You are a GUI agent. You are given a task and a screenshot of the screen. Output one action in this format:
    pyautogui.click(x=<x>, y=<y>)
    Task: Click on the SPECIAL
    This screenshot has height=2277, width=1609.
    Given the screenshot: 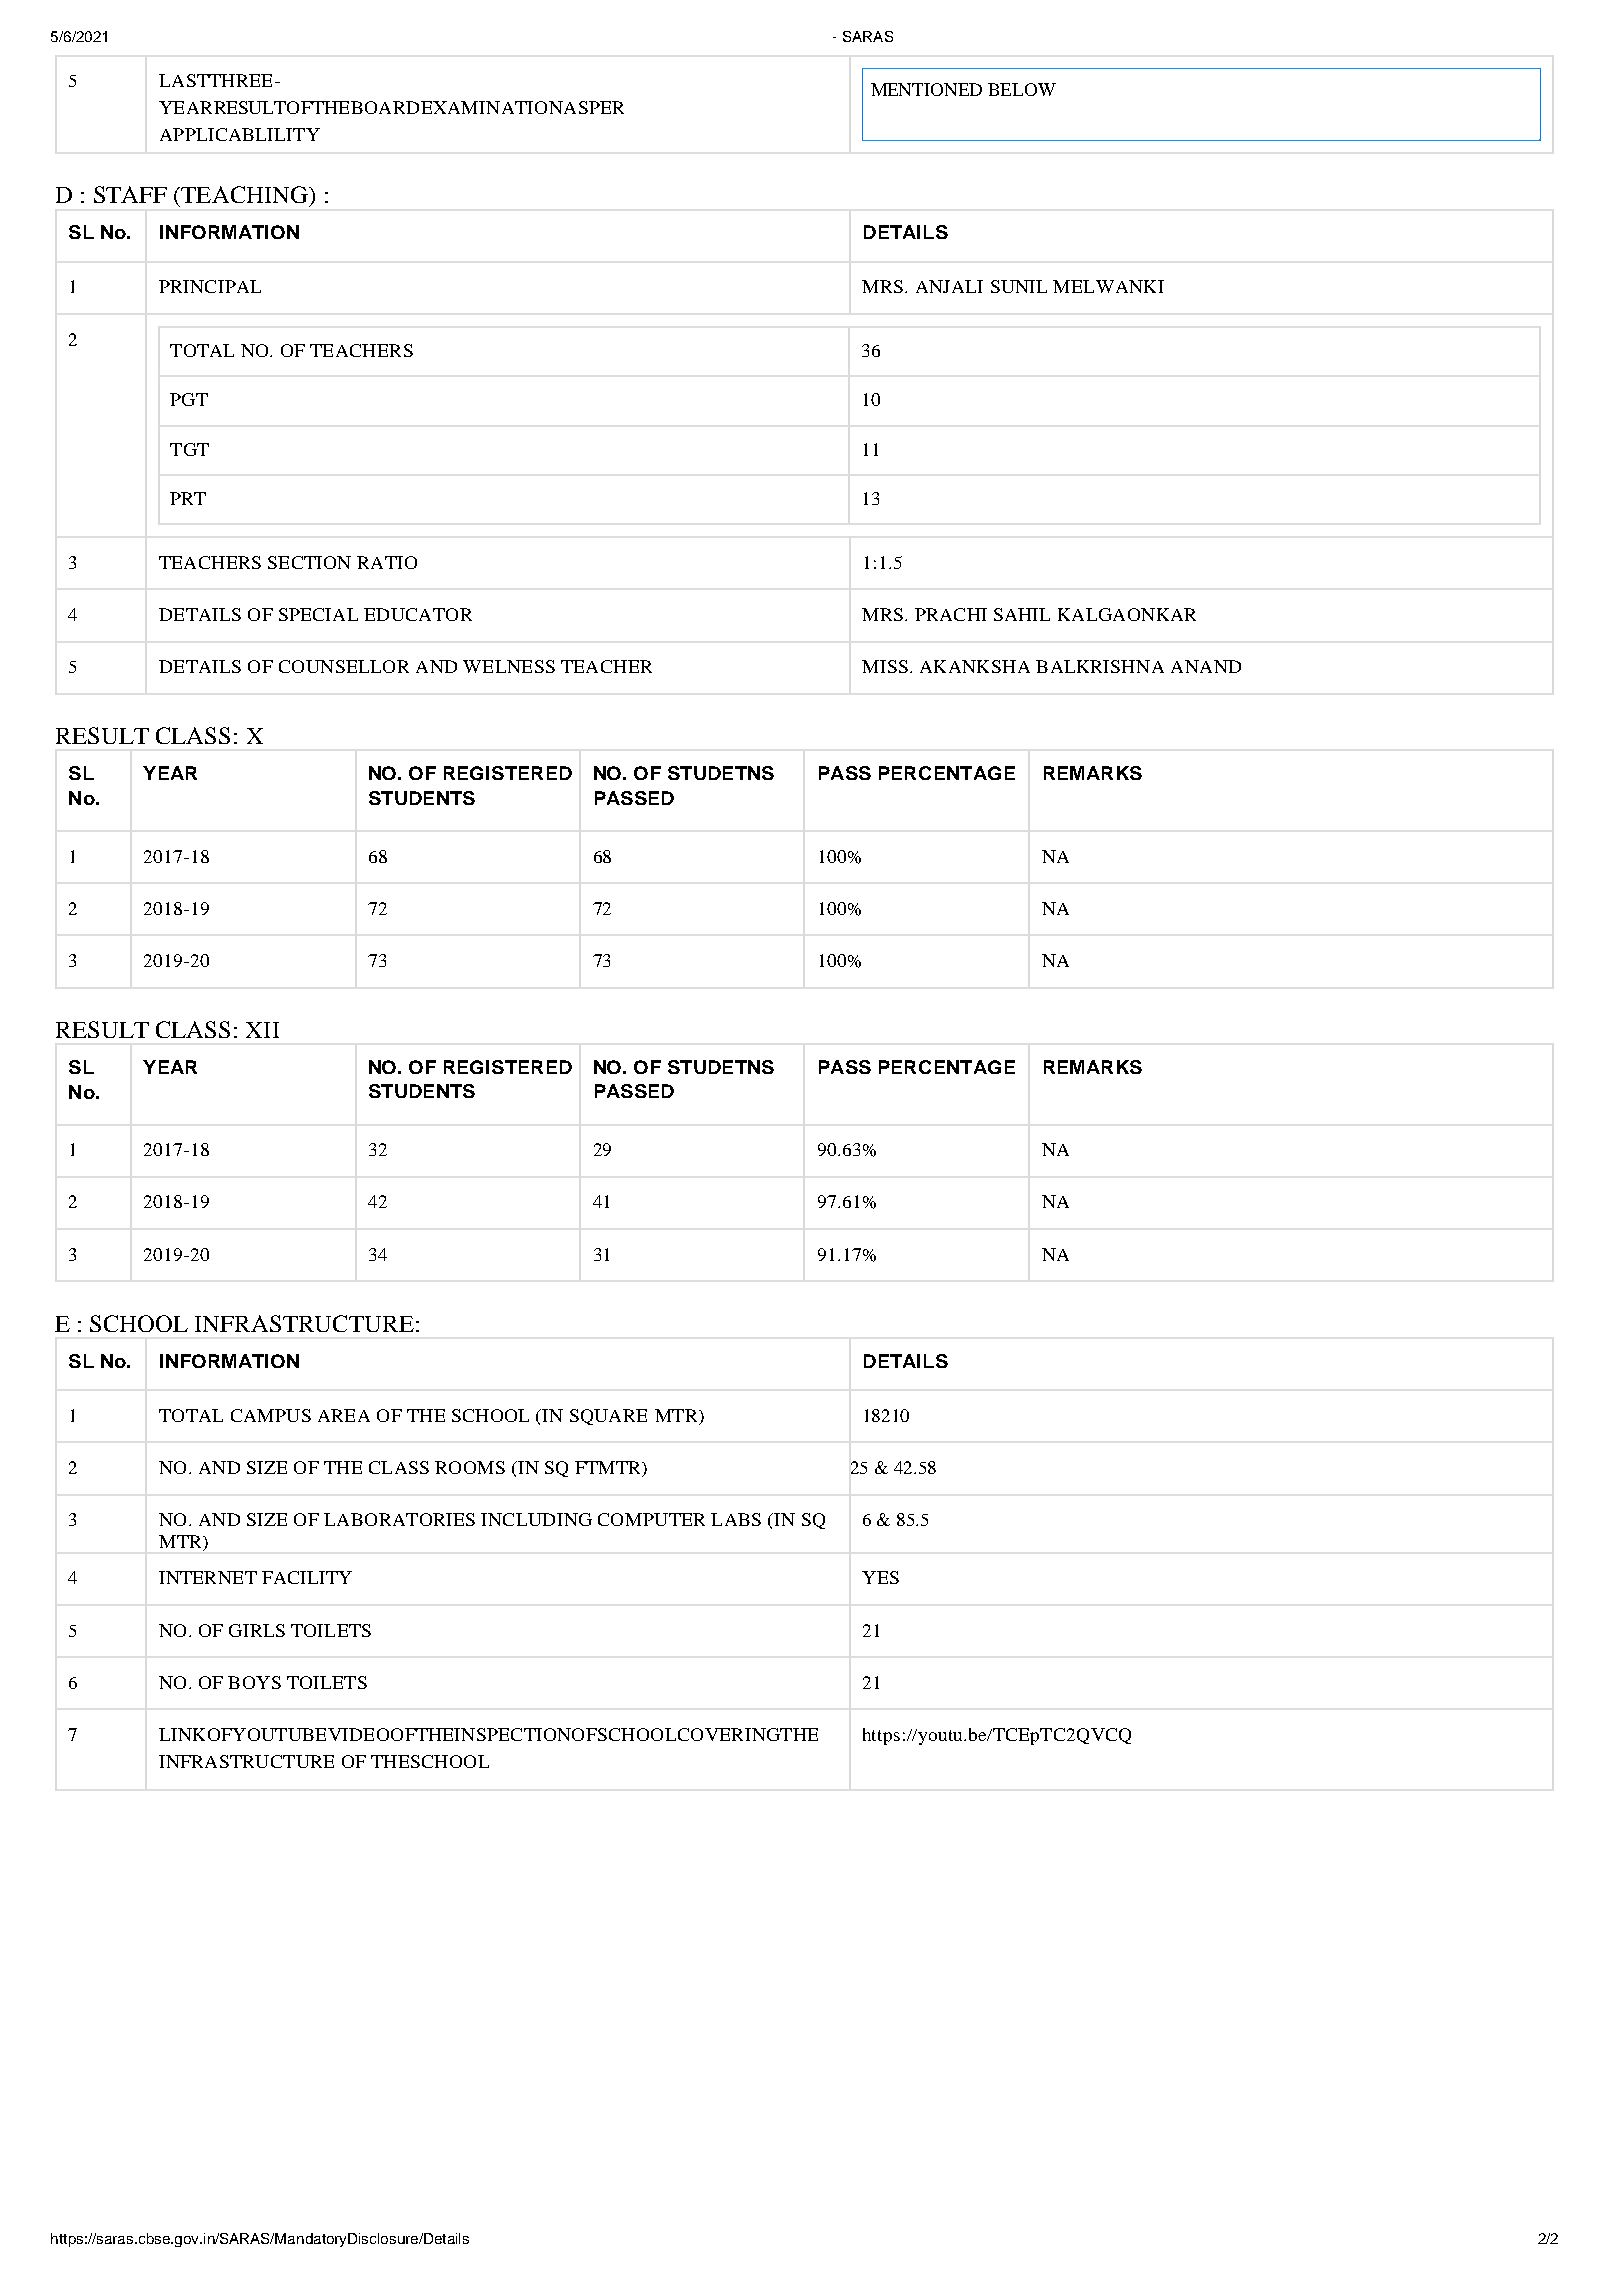 What is the action you would take?
    pyautogui.click(x=318, y=614)
